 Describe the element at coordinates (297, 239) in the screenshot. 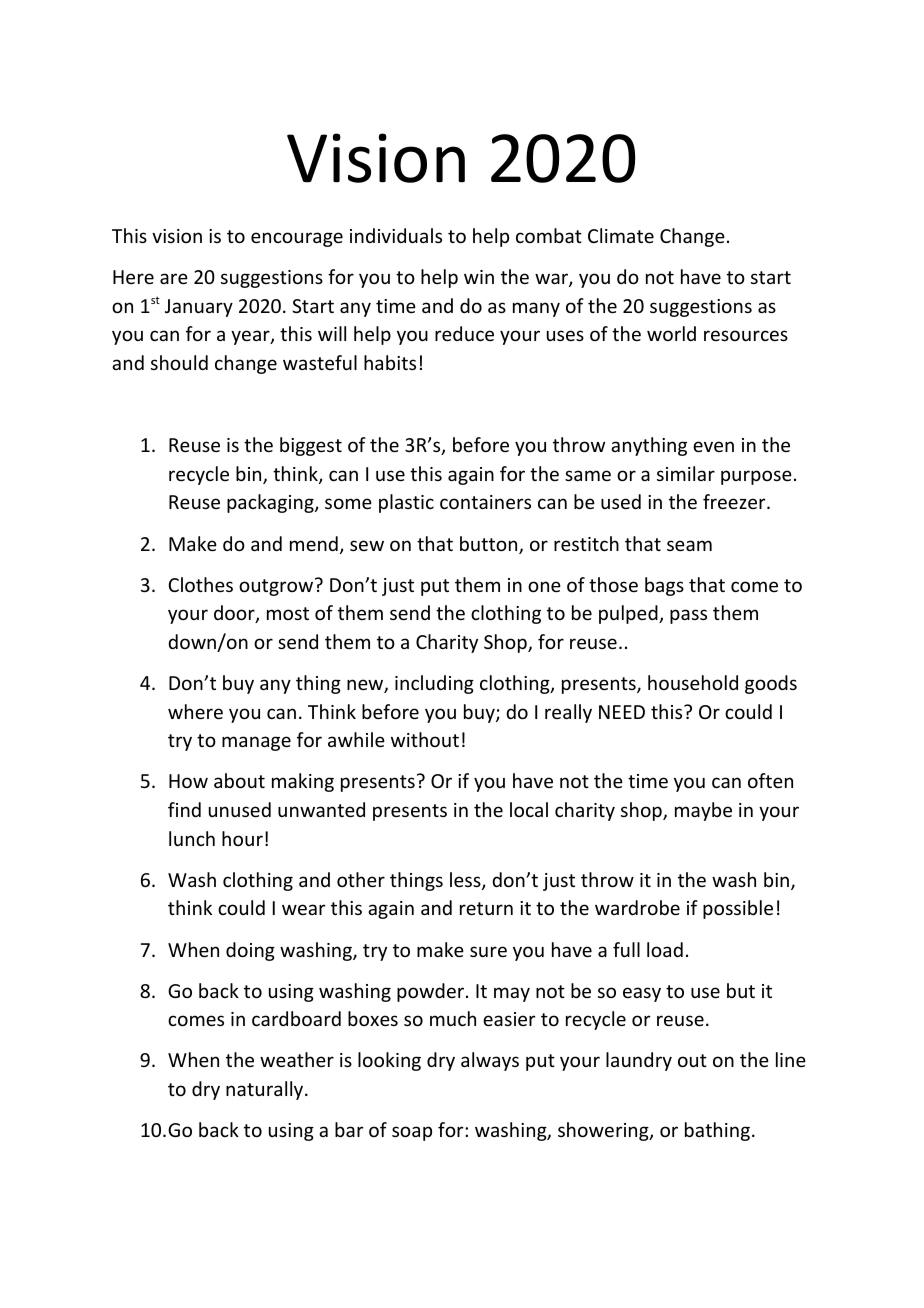

I see `encourage` at that location.
